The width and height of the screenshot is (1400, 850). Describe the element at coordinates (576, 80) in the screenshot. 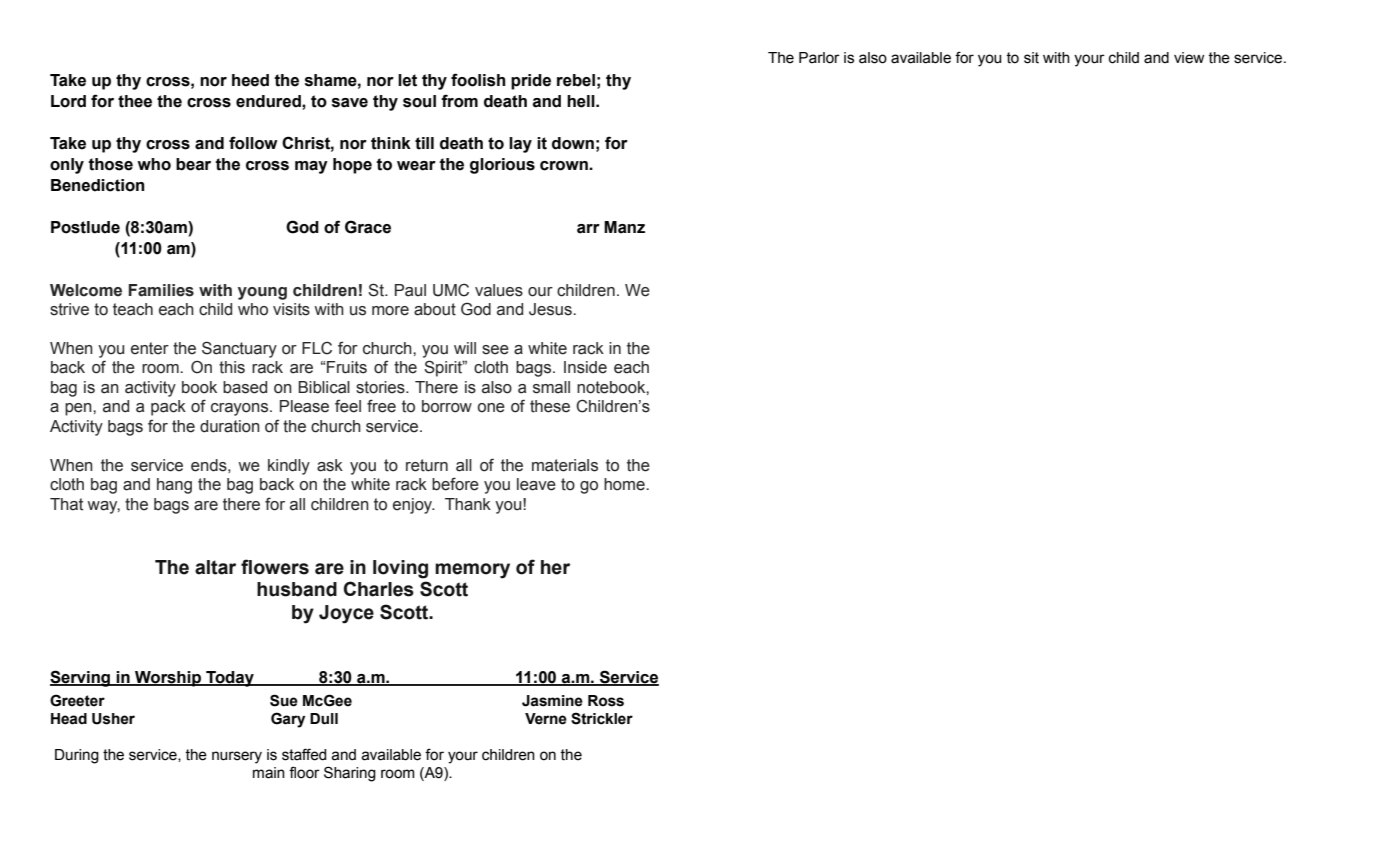

I see `rebel` at that location.
